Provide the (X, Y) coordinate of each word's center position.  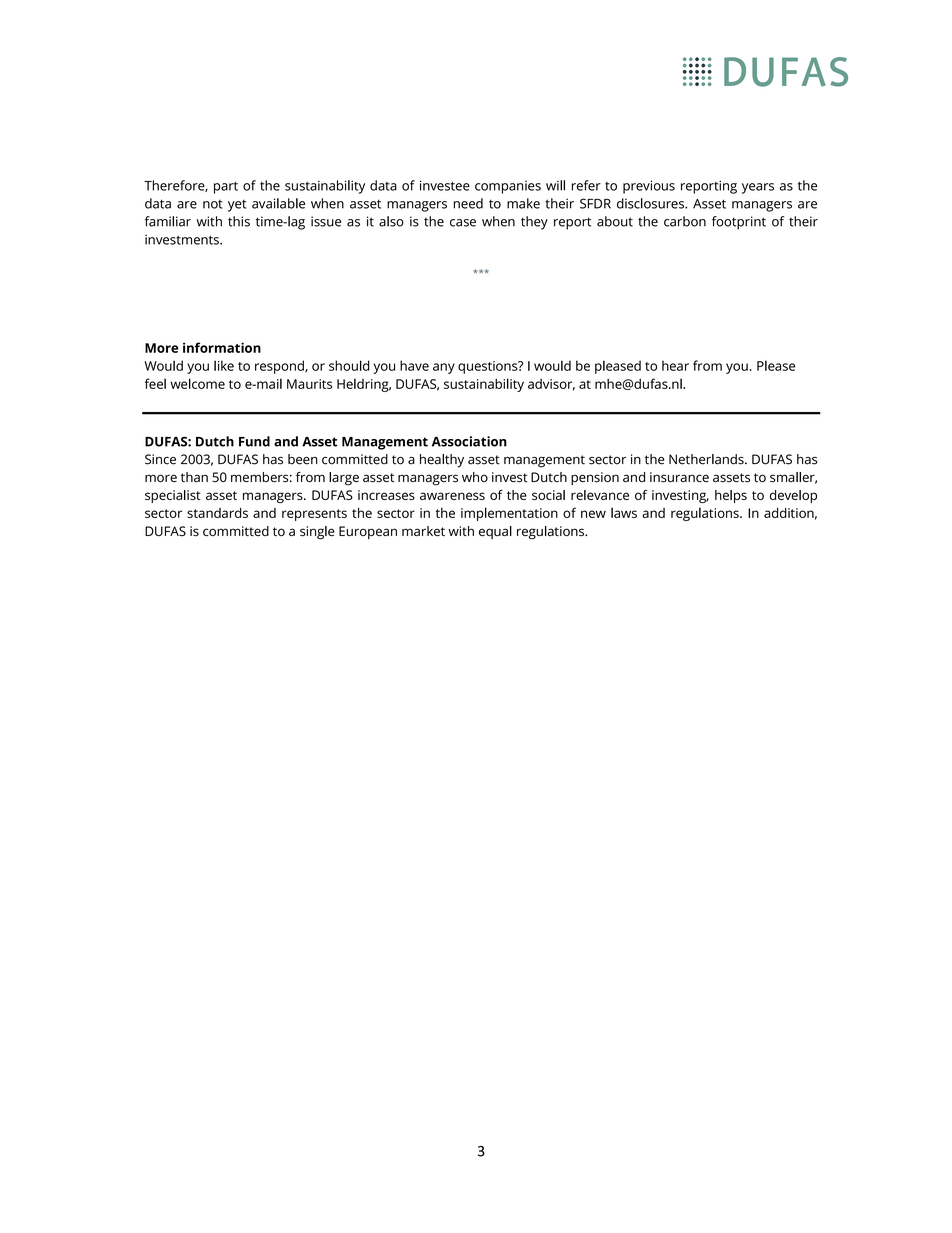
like (224, 365)
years (758, 188)
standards (217, 513)
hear (675, 365)
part (226, 188)
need (468, 203)
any (444, 368)
